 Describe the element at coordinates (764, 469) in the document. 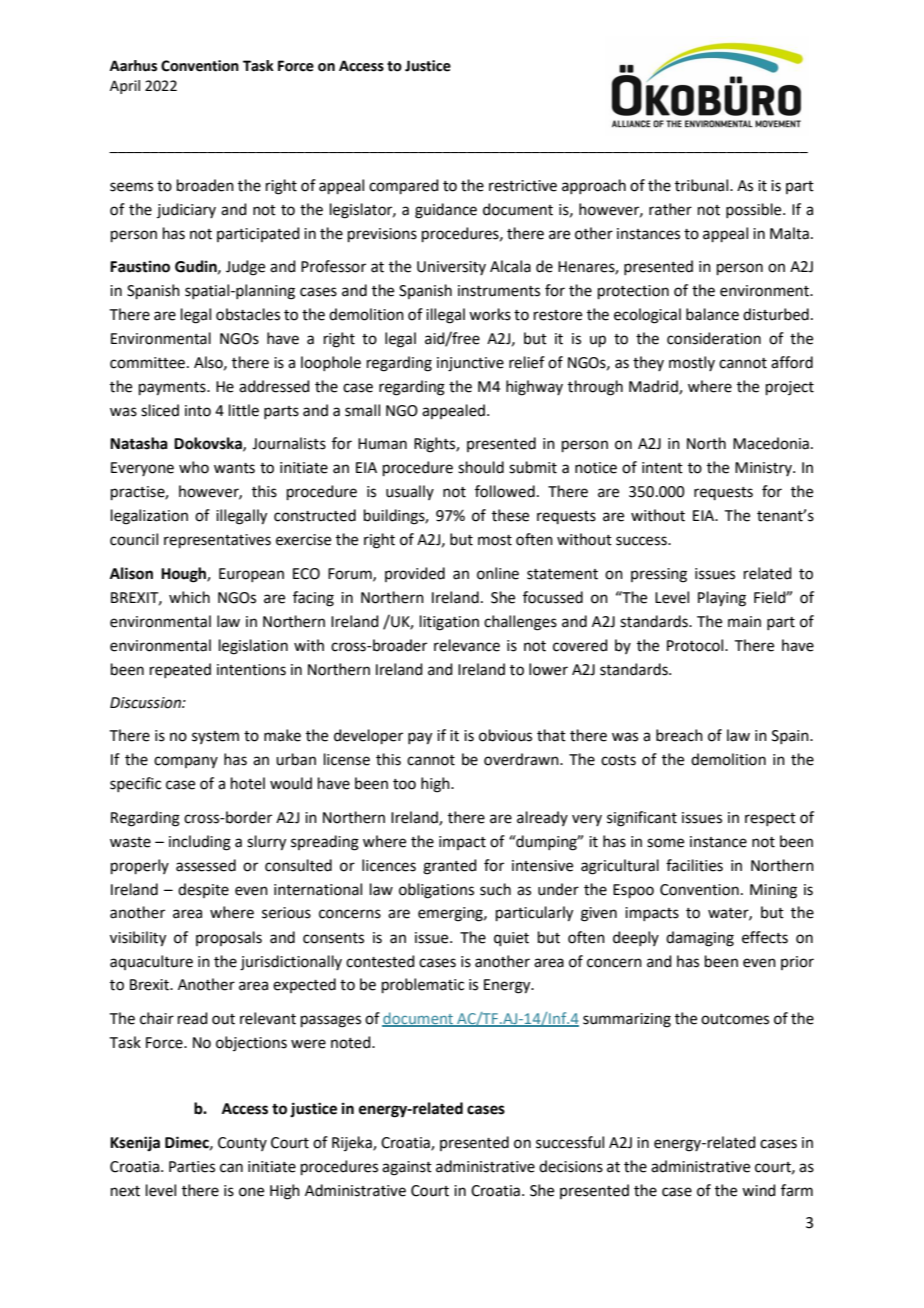

I see `Ministry` at that location.
